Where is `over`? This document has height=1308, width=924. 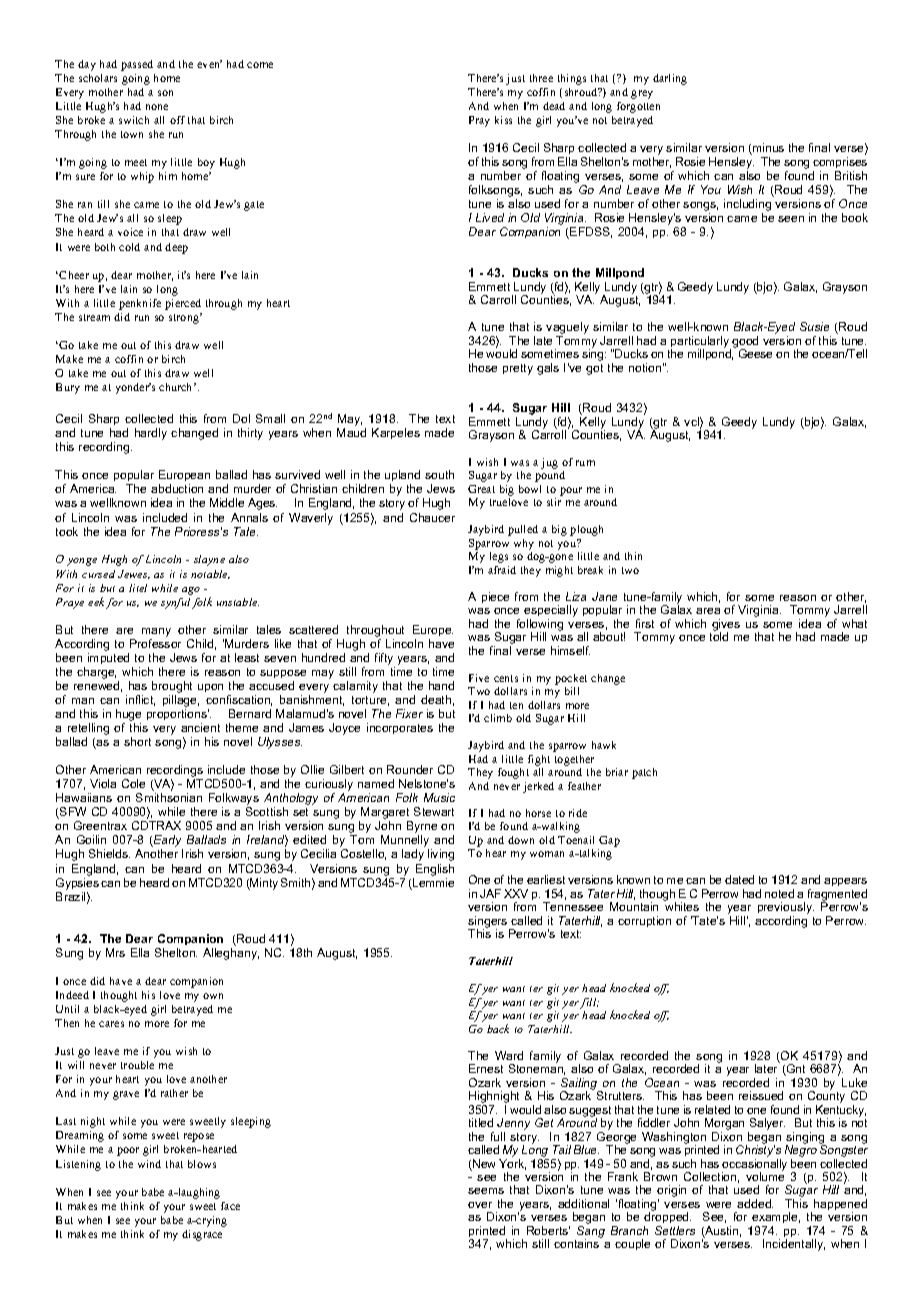 over is located at coordinates (480, 1205).
